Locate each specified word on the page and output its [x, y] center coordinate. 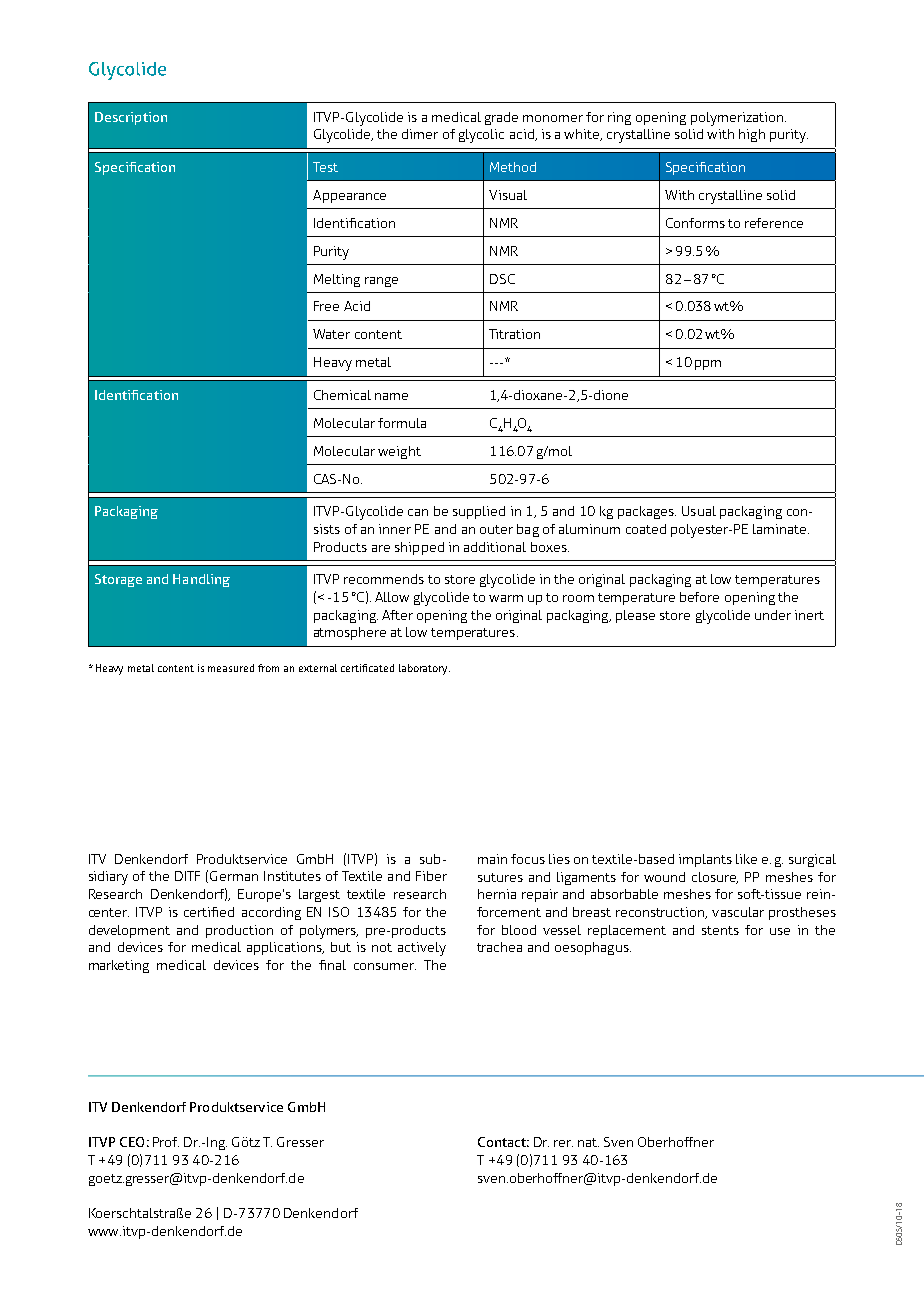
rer [563, 1143]
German [234, 876]
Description [131, 118]
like [746, 859]
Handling [201, 580]
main [492, 859]
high [752, 135]
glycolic [481, 136]
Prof [166, 1142]
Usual [699, 511]
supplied [479, 512]
